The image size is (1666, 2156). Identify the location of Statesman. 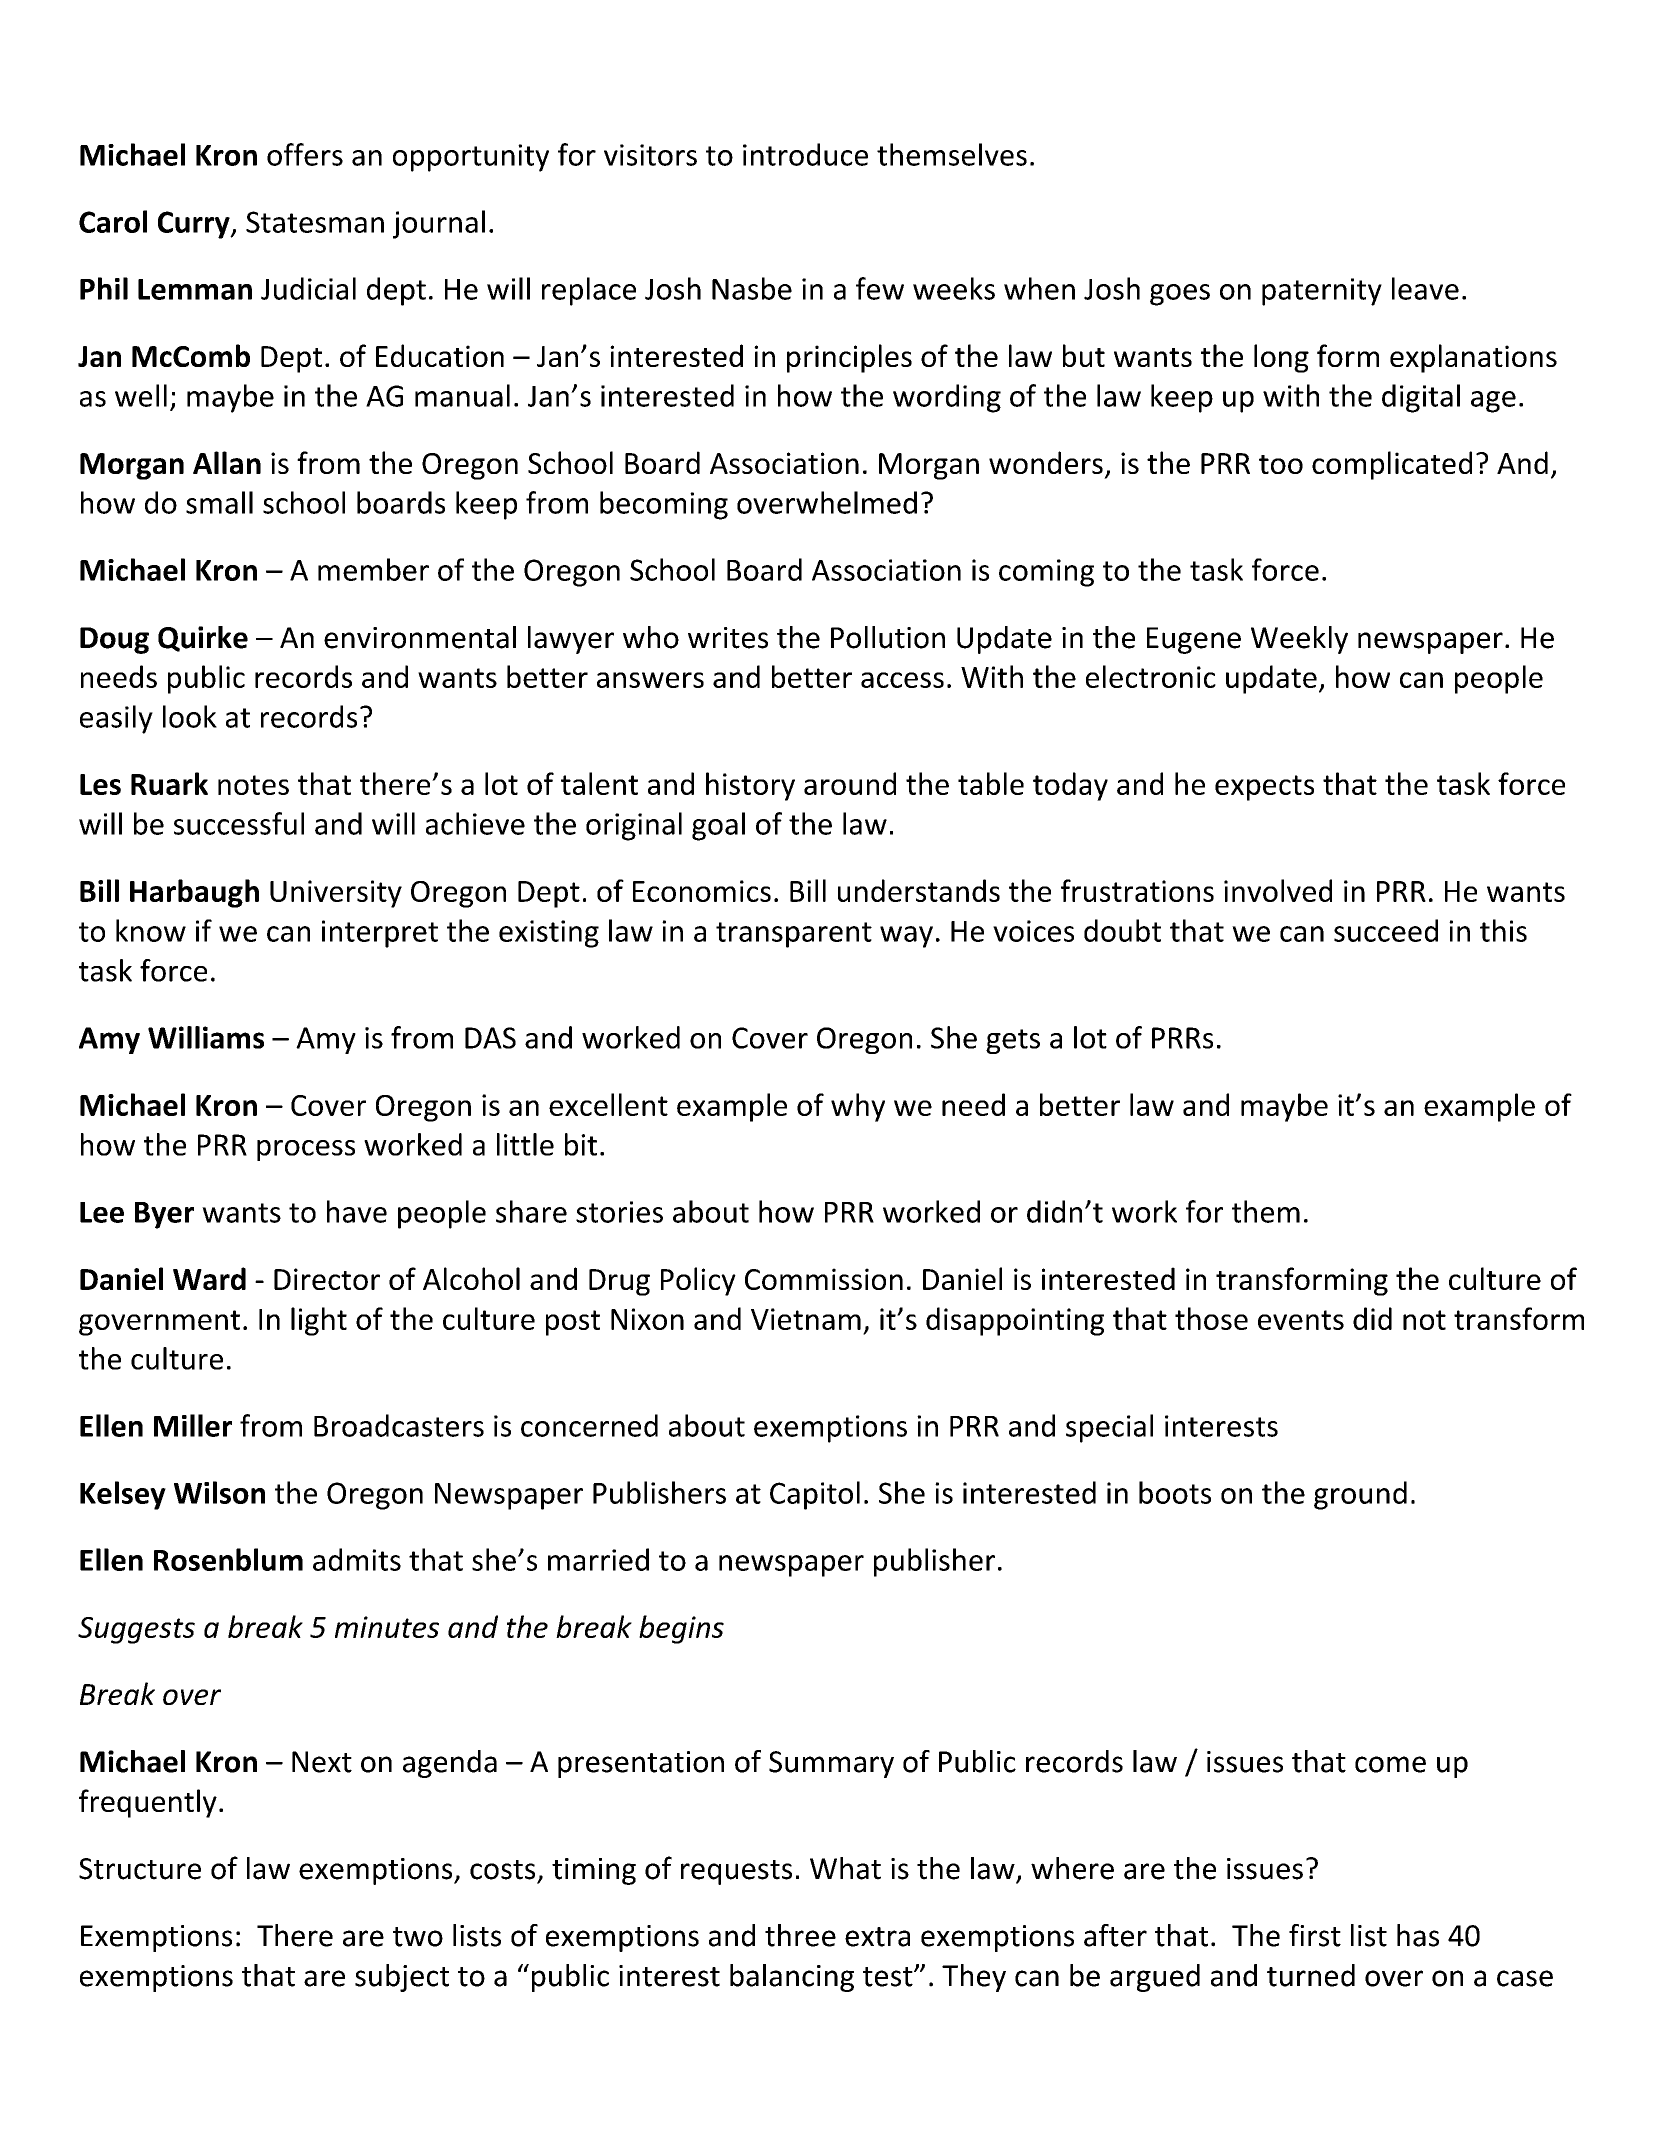
(315, 222).
